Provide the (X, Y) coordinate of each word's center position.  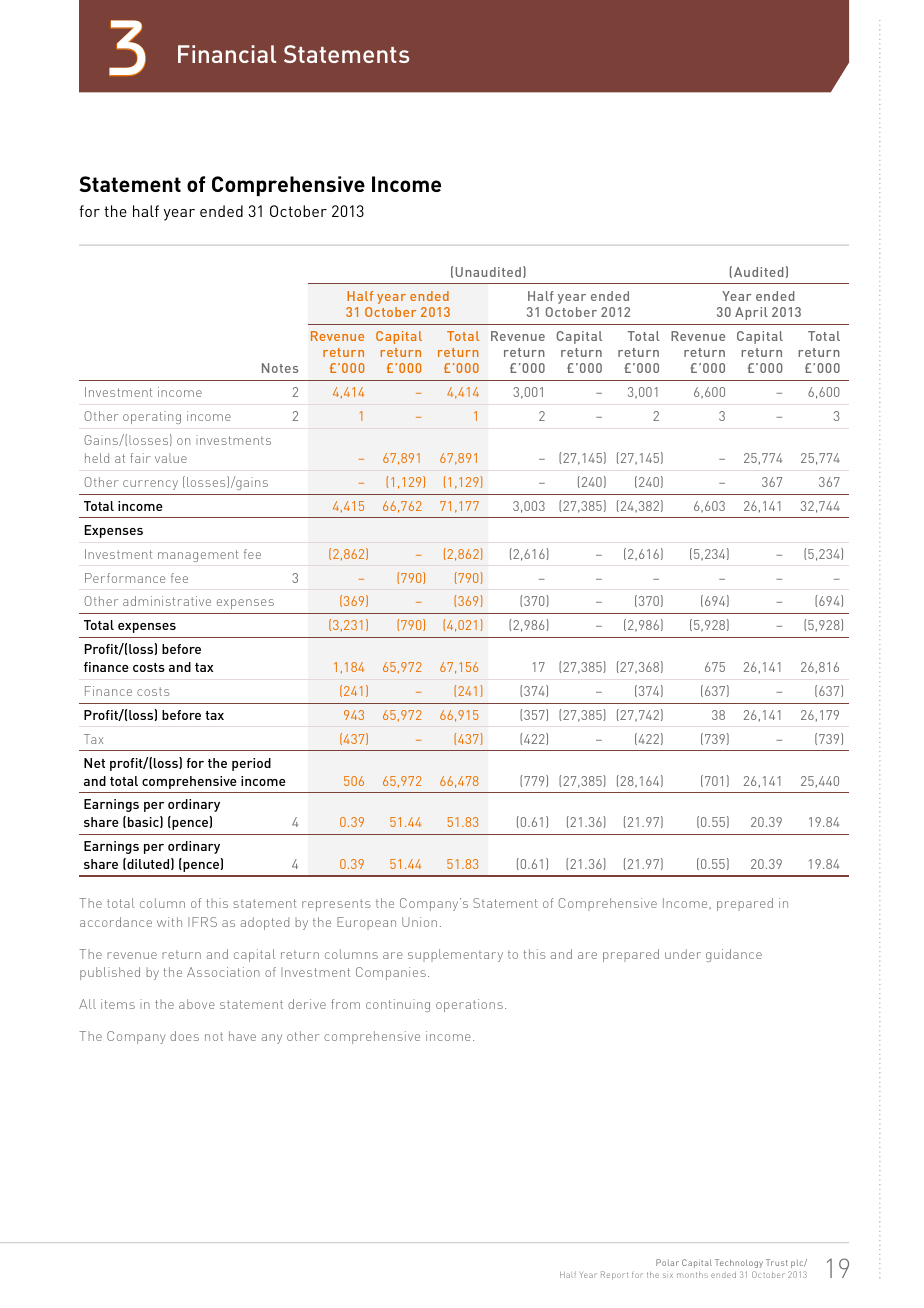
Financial (227, 54)
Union (419, 922)
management (198, 556)
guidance (734, 955)
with (169, 922)
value (171, 458)
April (751, 313)
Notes (280, 368)
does (184, 1036)
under (683, 954)
